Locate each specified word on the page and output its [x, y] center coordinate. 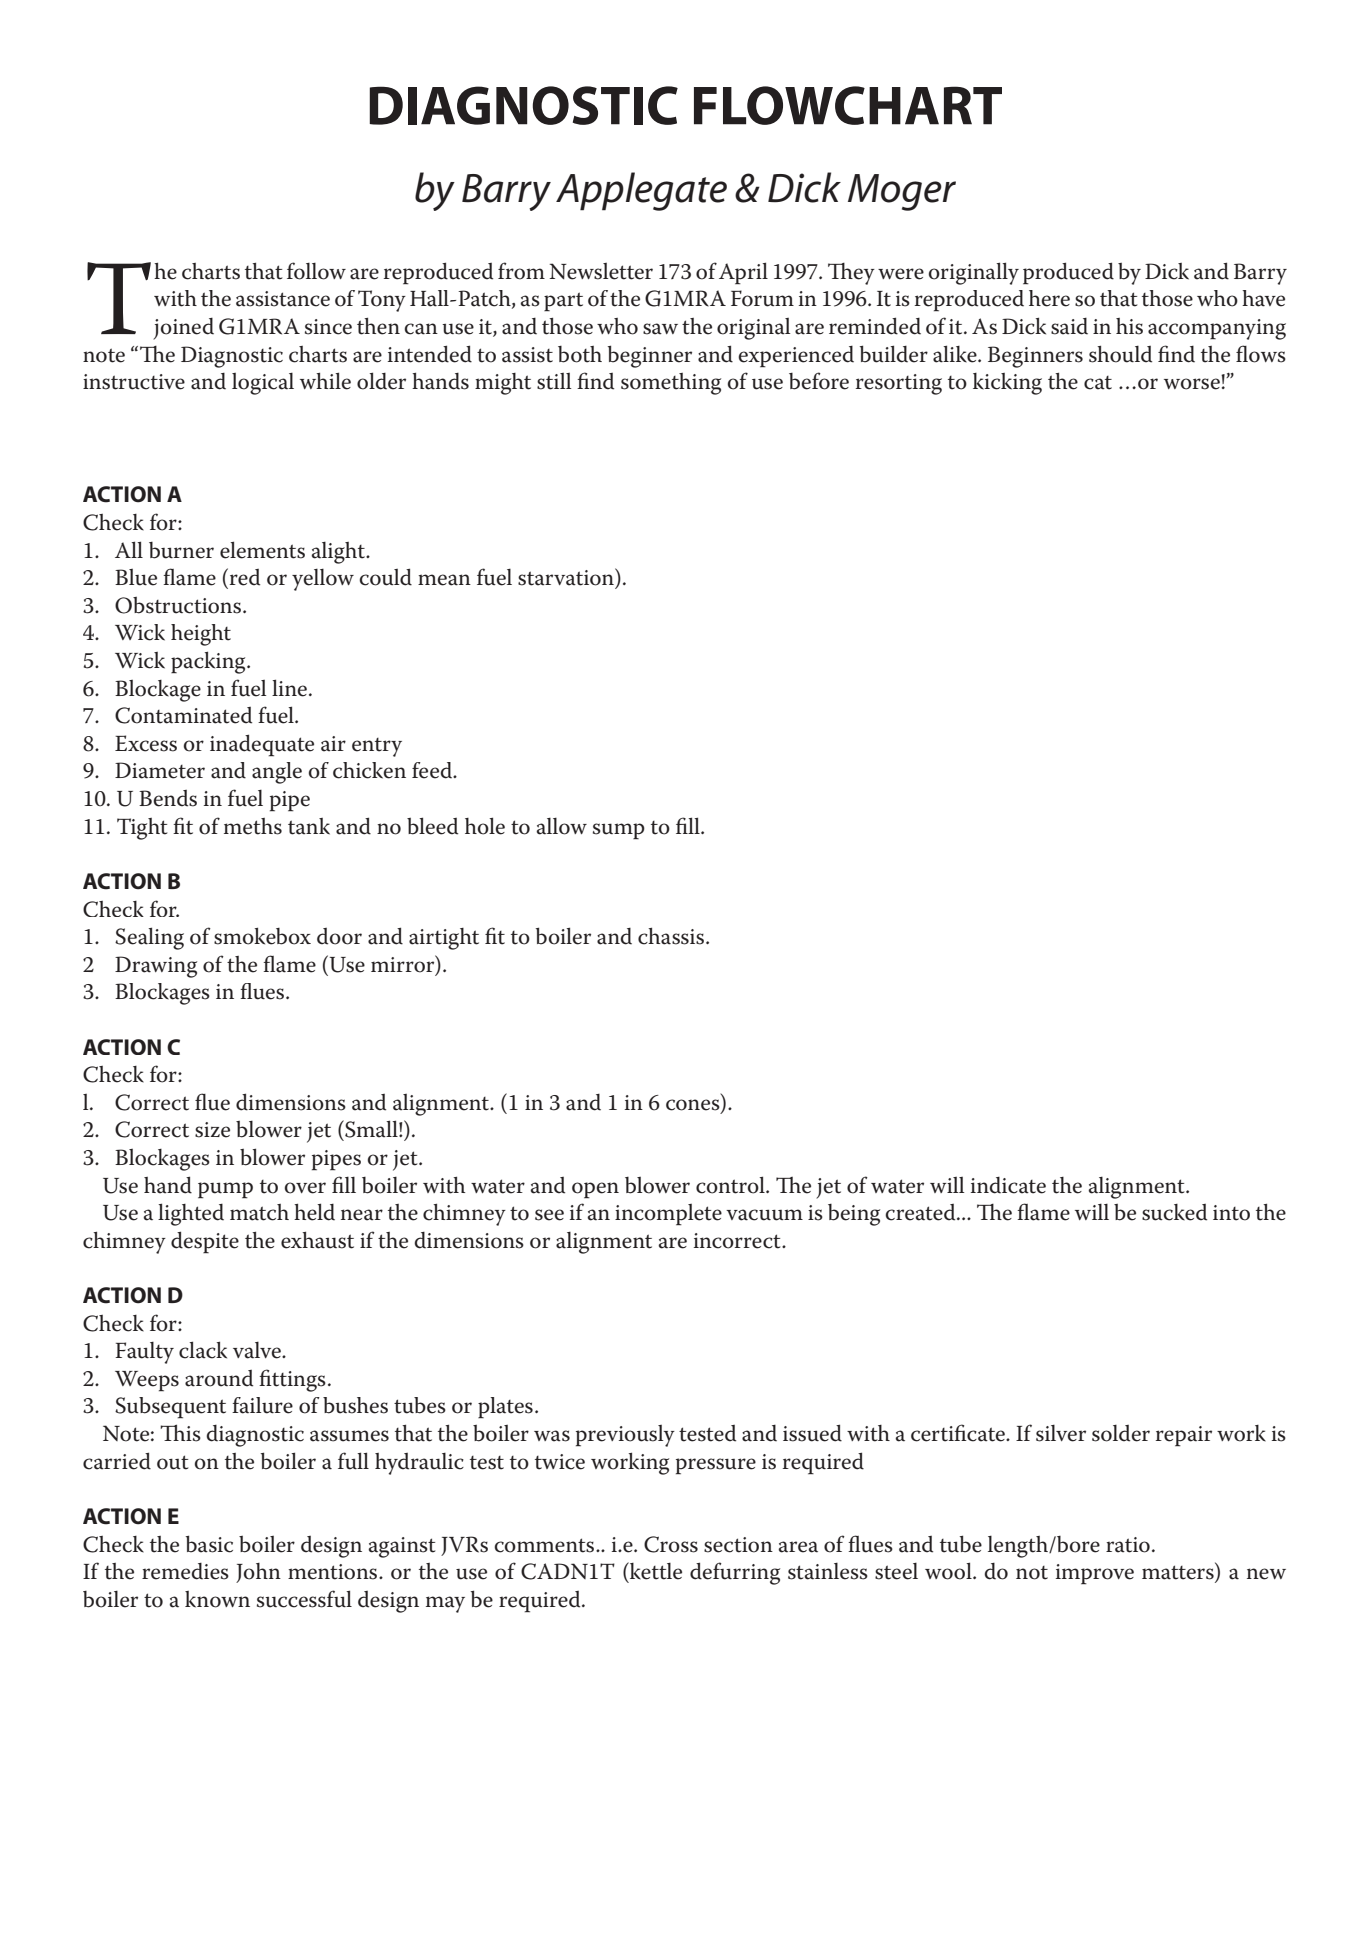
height [201, 635]
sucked [1174, 1212]
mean [444, 580]
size [212, 1130]
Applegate [641, 191]
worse [1192, 384]
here [1049, 298]
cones [694, 1106]
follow [316, 271]
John [258, 1573]
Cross [671, 1544]
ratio [1128, 1545]
